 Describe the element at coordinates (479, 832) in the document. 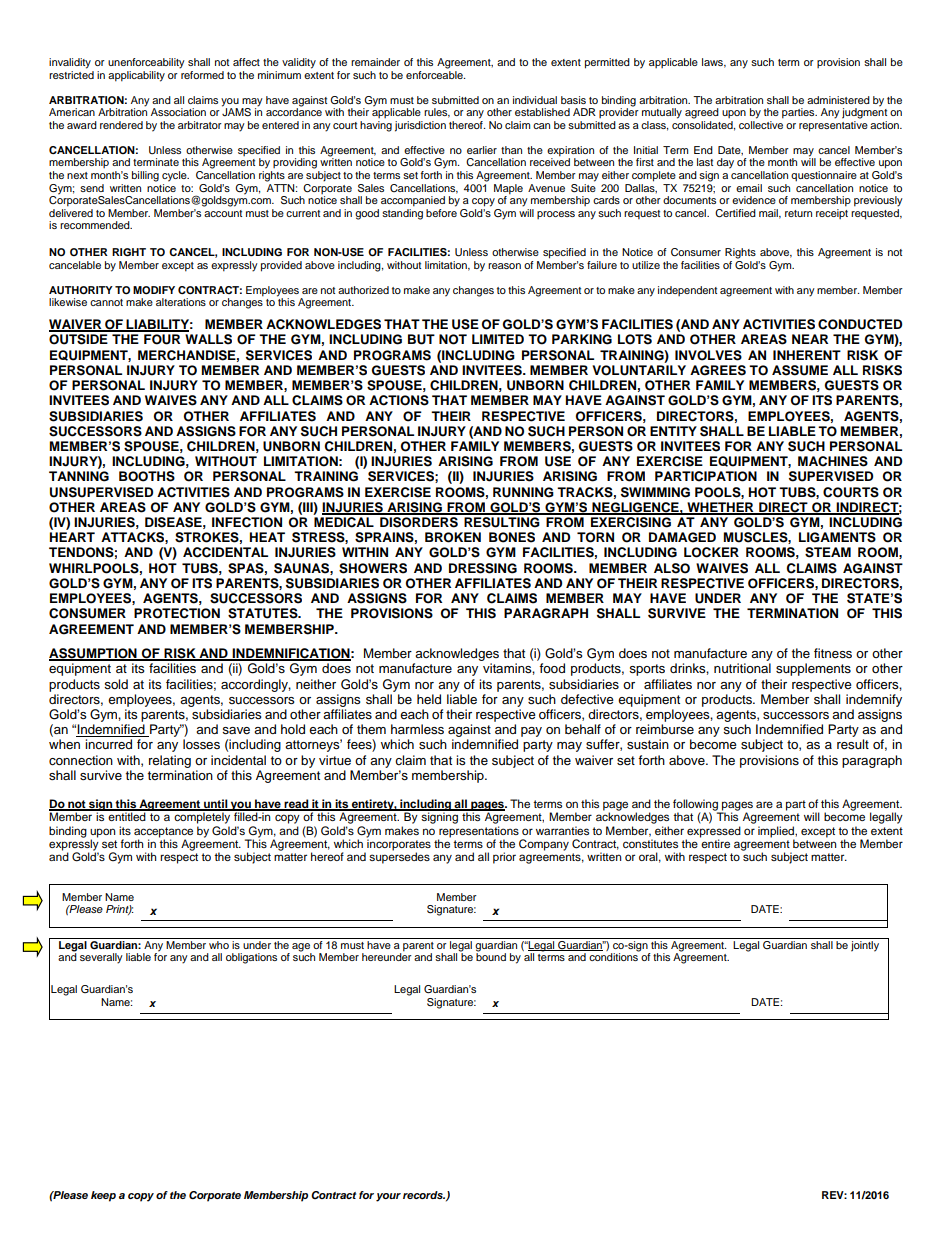

I see `representations` at that location.
